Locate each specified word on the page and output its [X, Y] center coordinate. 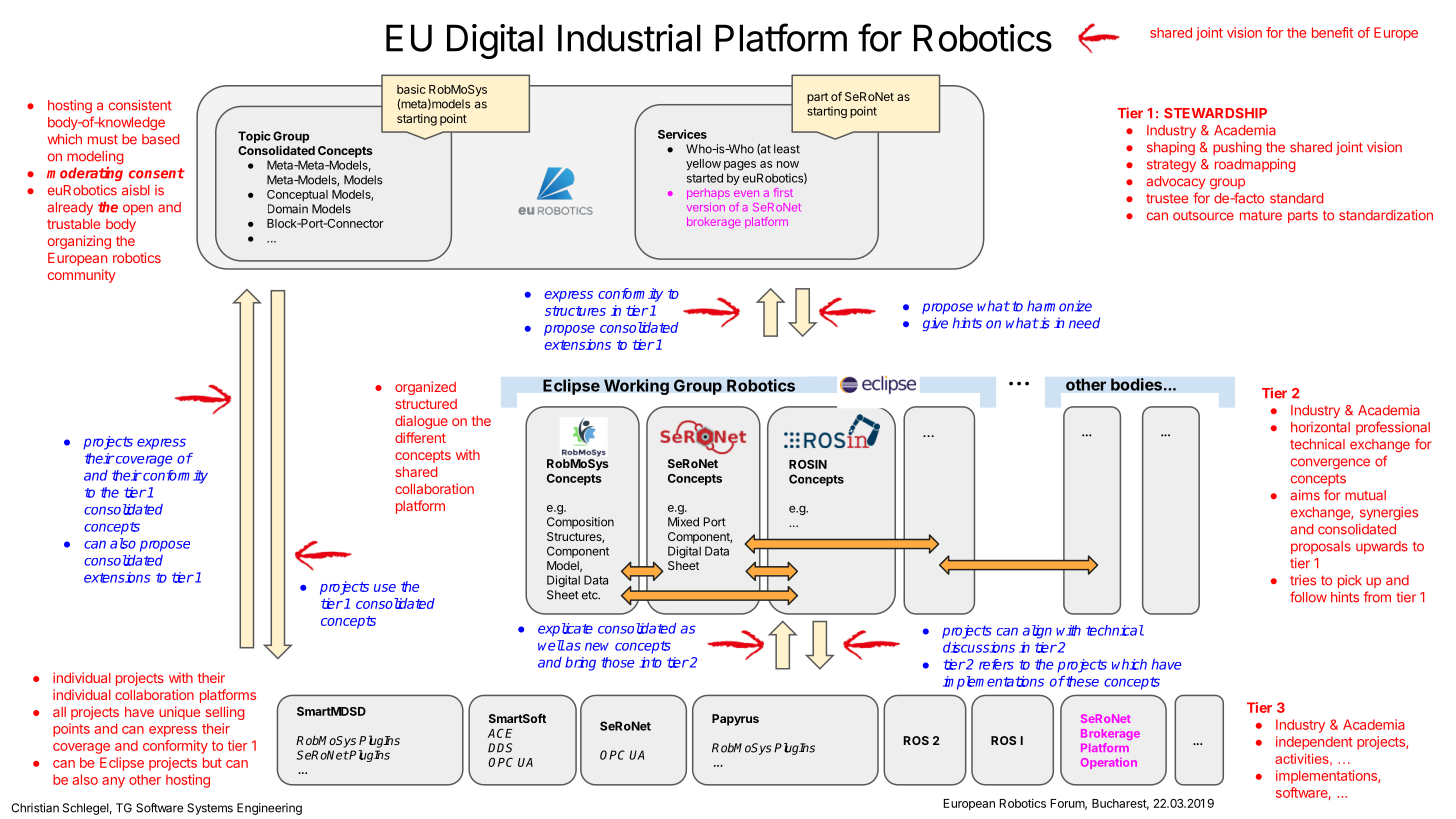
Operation [1109, 763]
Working [636, 387]
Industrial [629, 38]
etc [591, 595]
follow [1308, 597]
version [706, 208]
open [138, 209]
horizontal [1320, 427]
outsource [1203, 216]
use [385, 588]
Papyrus [735, 720]
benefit [1332, 32]
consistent [140, 105]
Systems [210, 809]
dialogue [421, 422]
